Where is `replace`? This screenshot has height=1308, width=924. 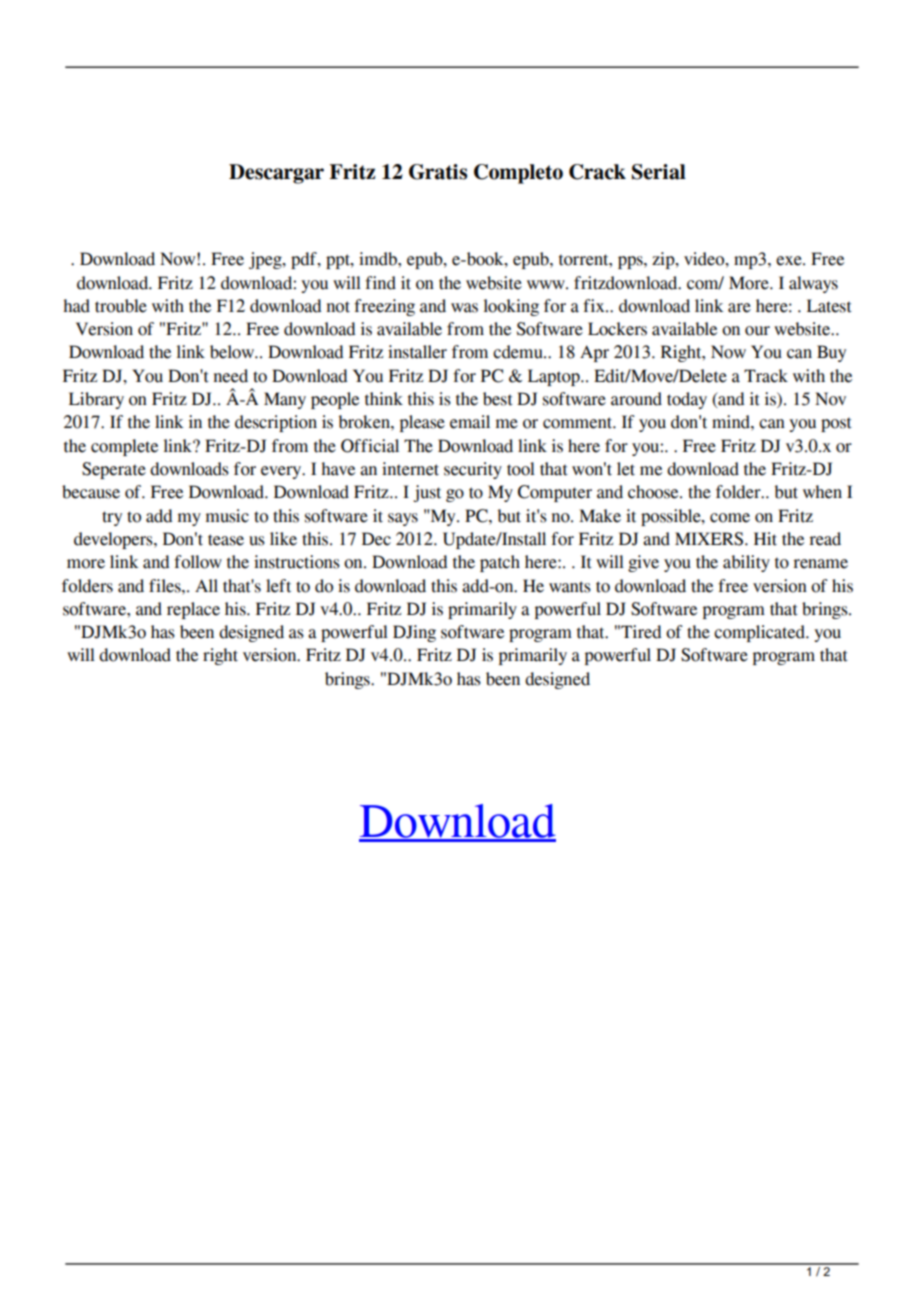
replace is located at coordinates (193, 610).
